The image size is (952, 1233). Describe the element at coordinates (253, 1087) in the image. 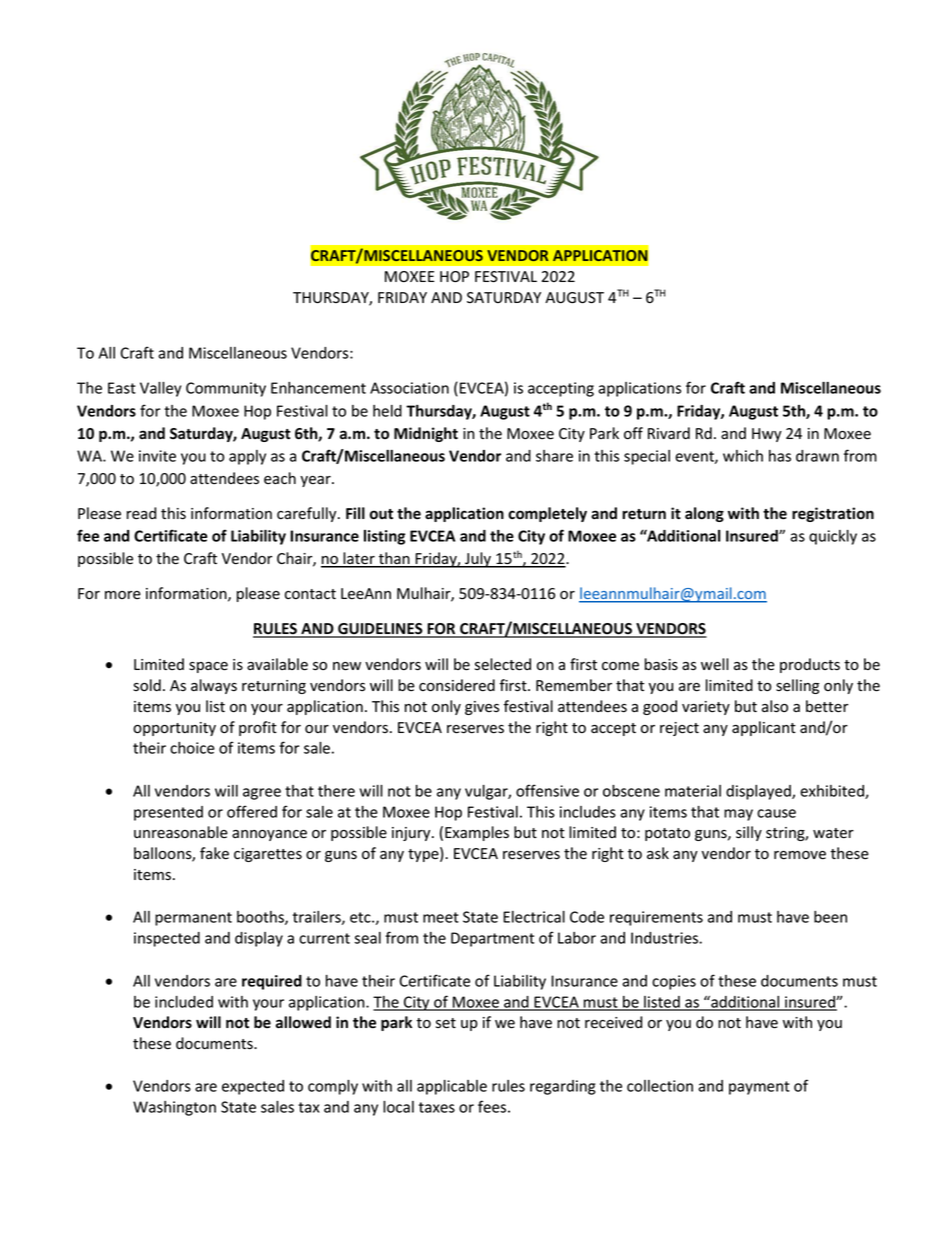

I see `expected` at that location.
